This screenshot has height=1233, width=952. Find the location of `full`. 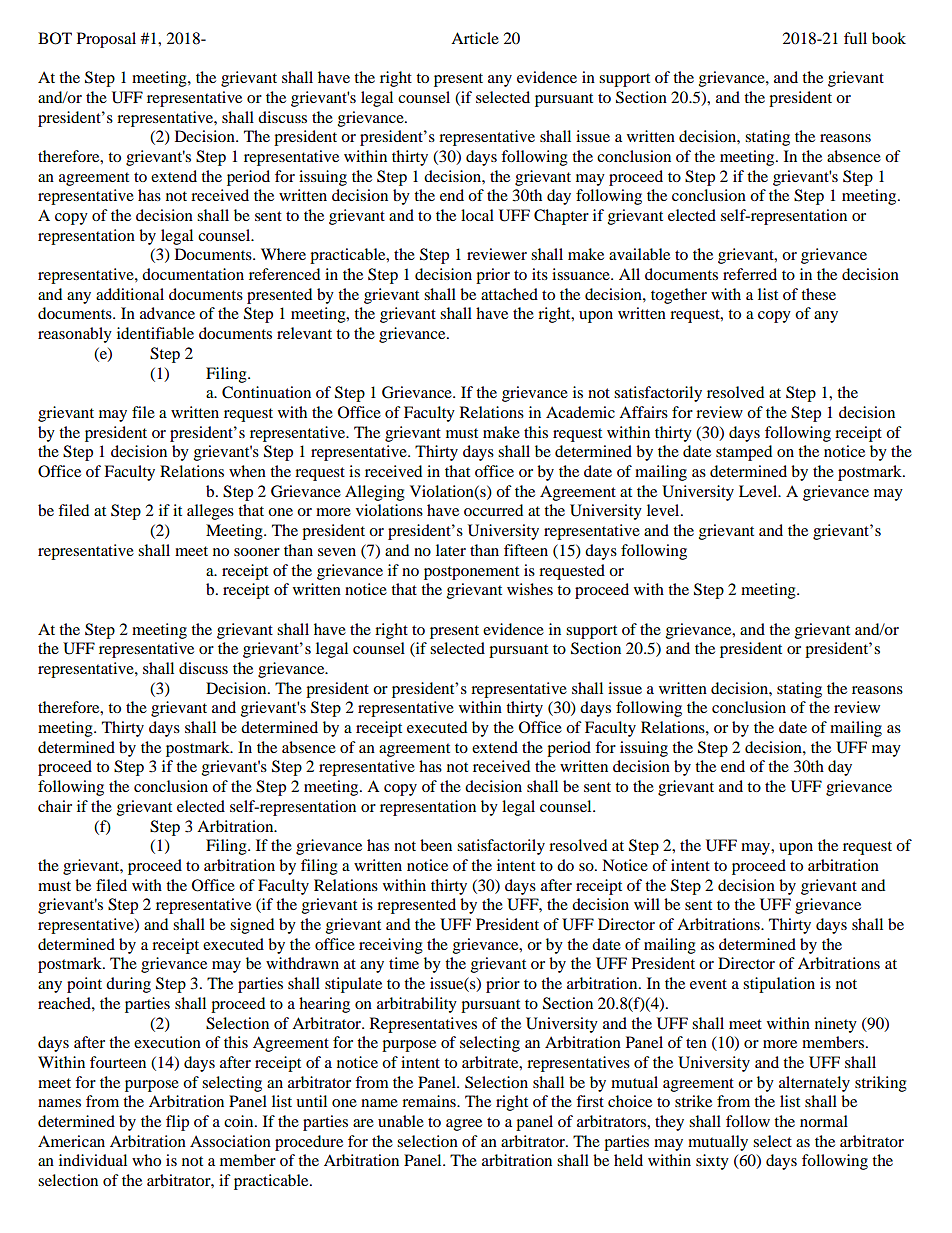

full is located at coordinates (855, 38).
